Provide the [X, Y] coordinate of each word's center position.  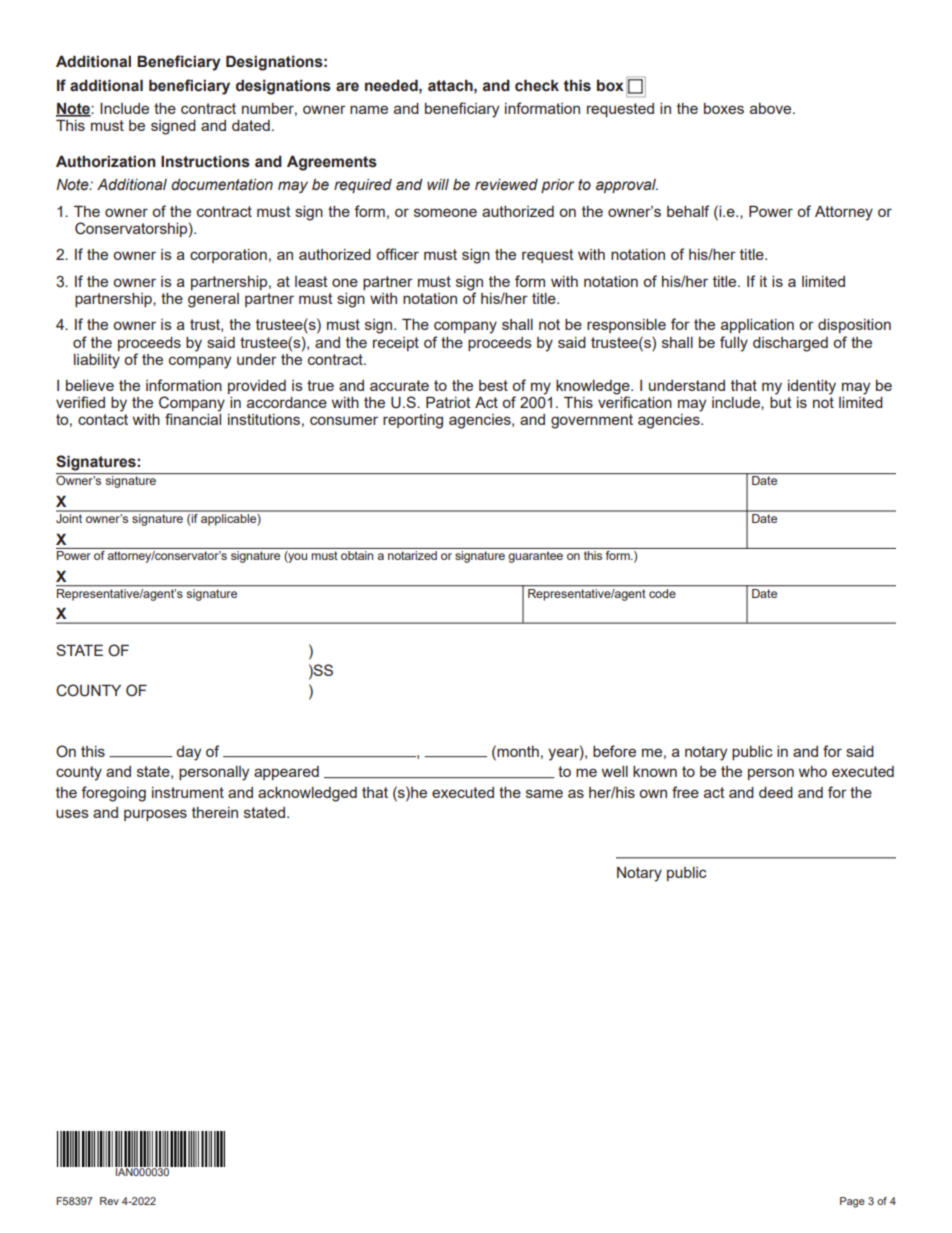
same [544, 793]
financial [193, 419]
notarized [412, 555]
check [537, 85]
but [781, 402]
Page [852, 1202]
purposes [155, 815]
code [662, 592]
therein [215, 812]
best [493, 385]
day [188, 753]
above [772, 108]
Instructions [205, 162]
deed [776, 792]
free [685, 792]
